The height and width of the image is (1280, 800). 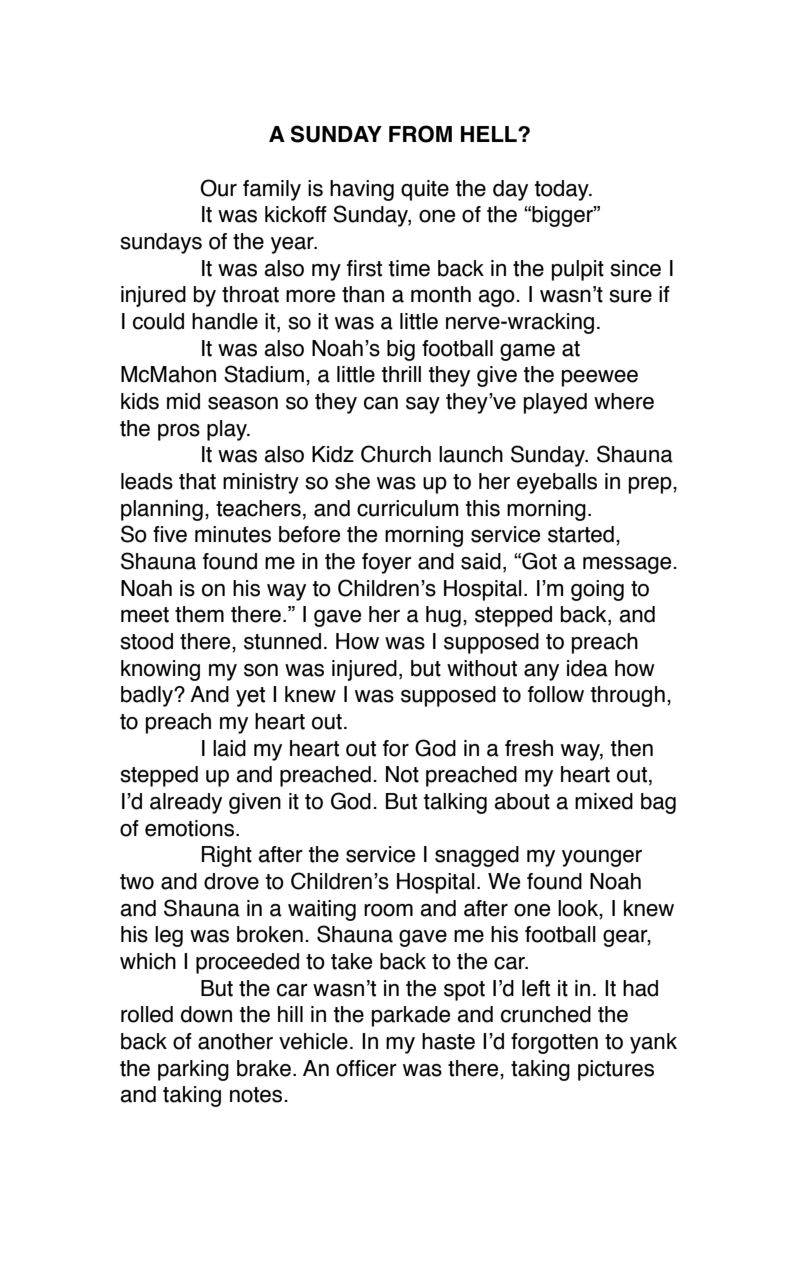 What do you see at coordinates (401, 374) in the image?
I see `thrill` at bounding box center [401, 374].
